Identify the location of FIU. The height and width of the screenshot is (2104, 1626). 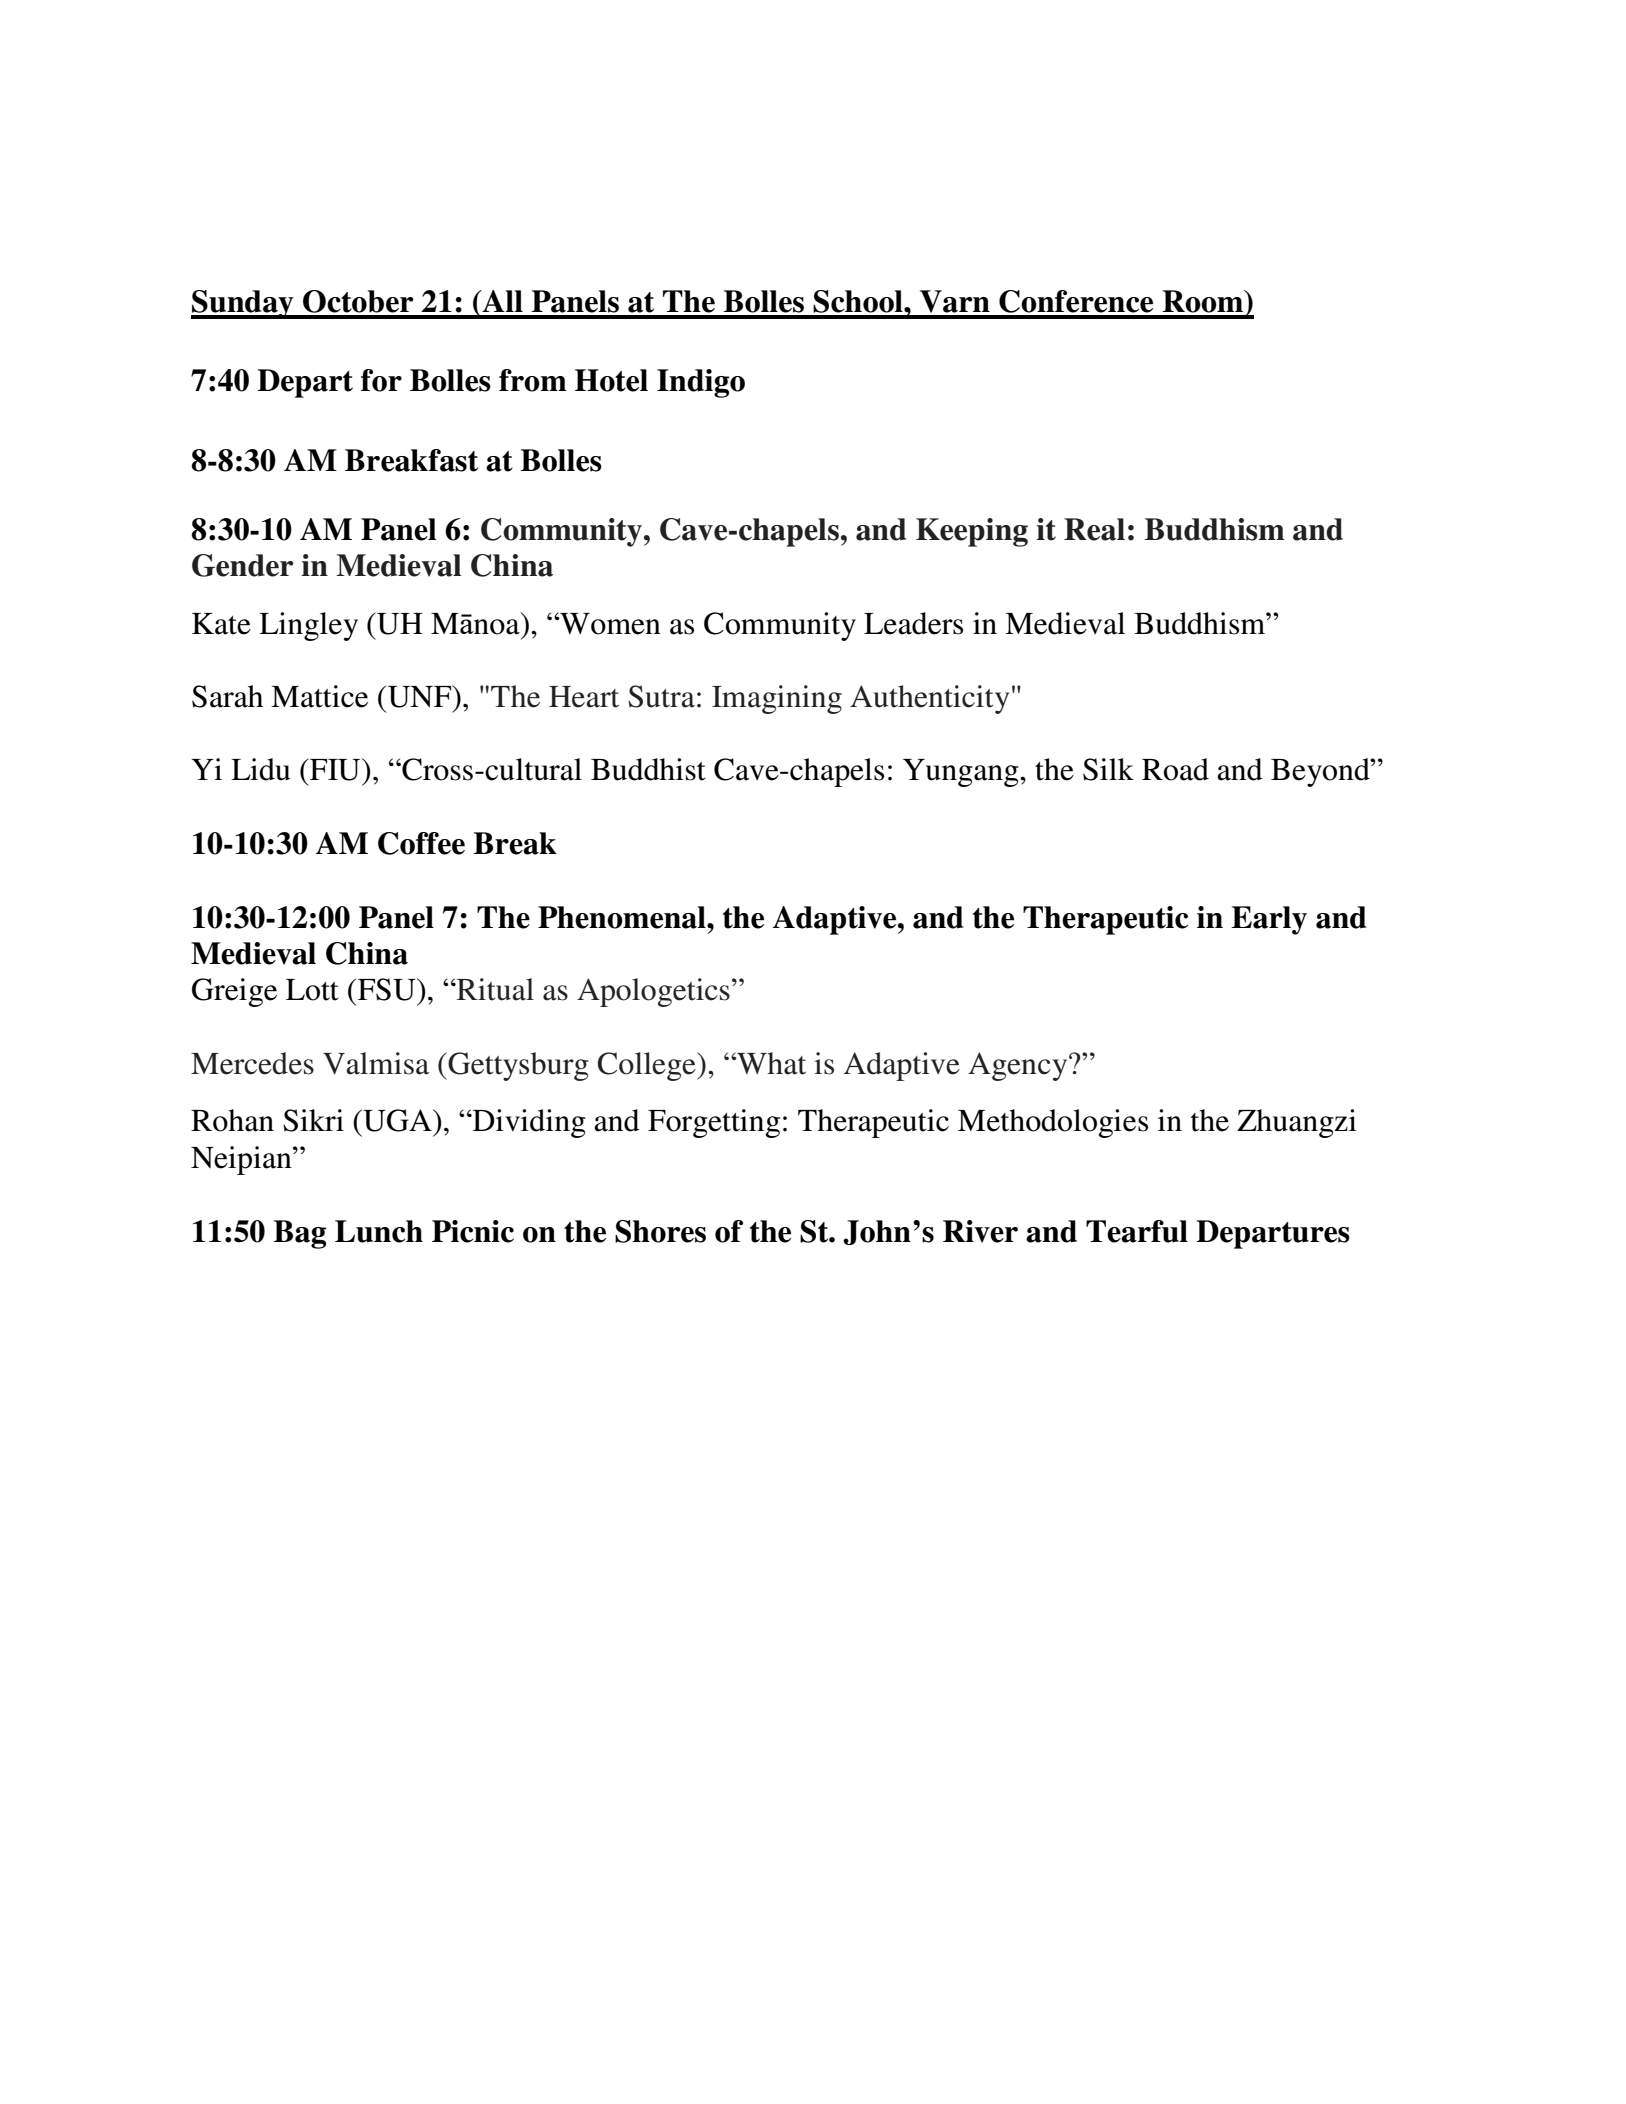
(335, 769).
